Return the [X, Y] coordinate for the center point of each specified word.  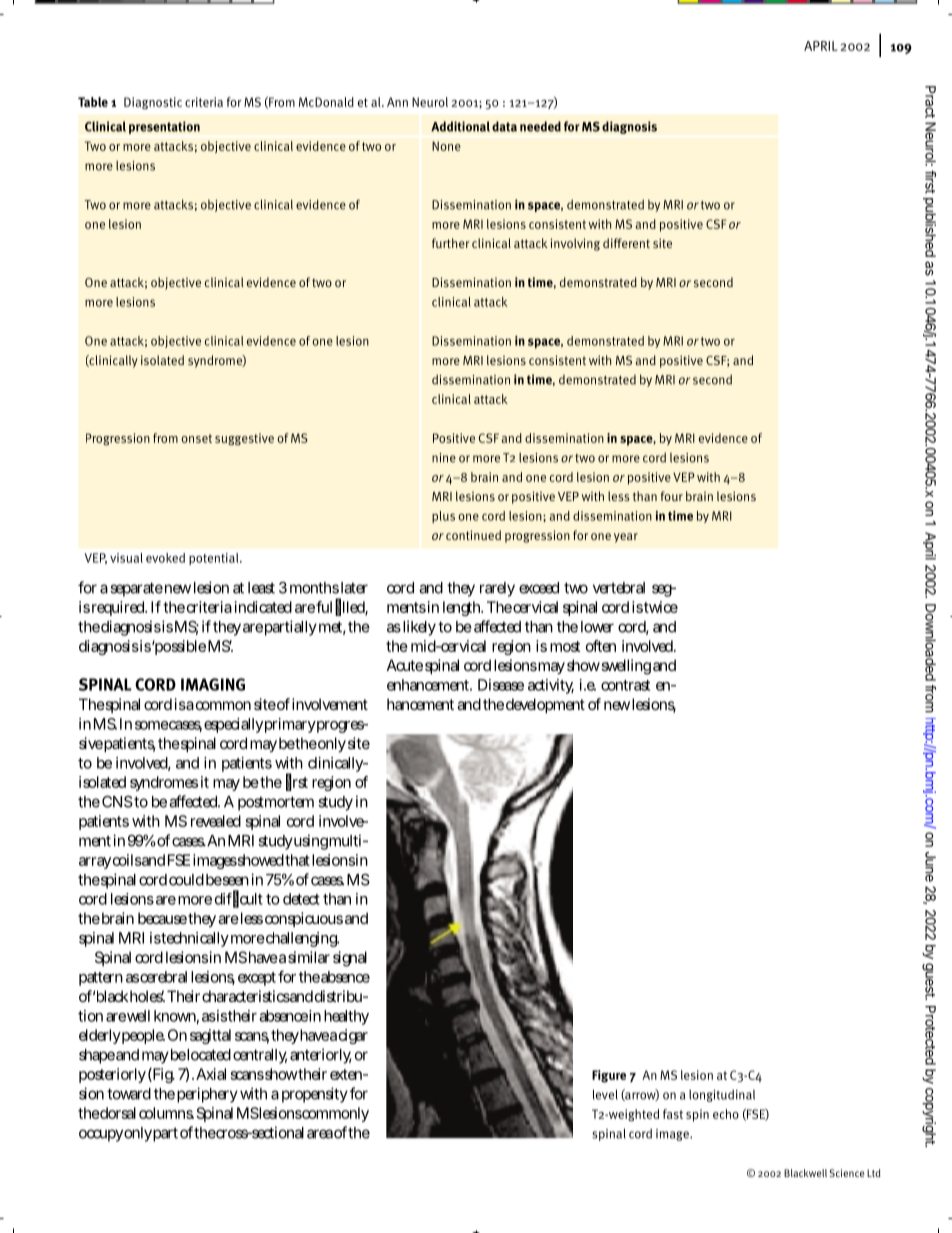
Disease [501, 685]
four [672, 496]
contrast [625, 685]
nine [444, 458]
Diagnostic [153, 103]
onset [196, 438]
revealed [216, 821]
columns [166, 1113]
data [504, 126]
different [626, 243]
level [605, 1094]
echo [726, 1114]
